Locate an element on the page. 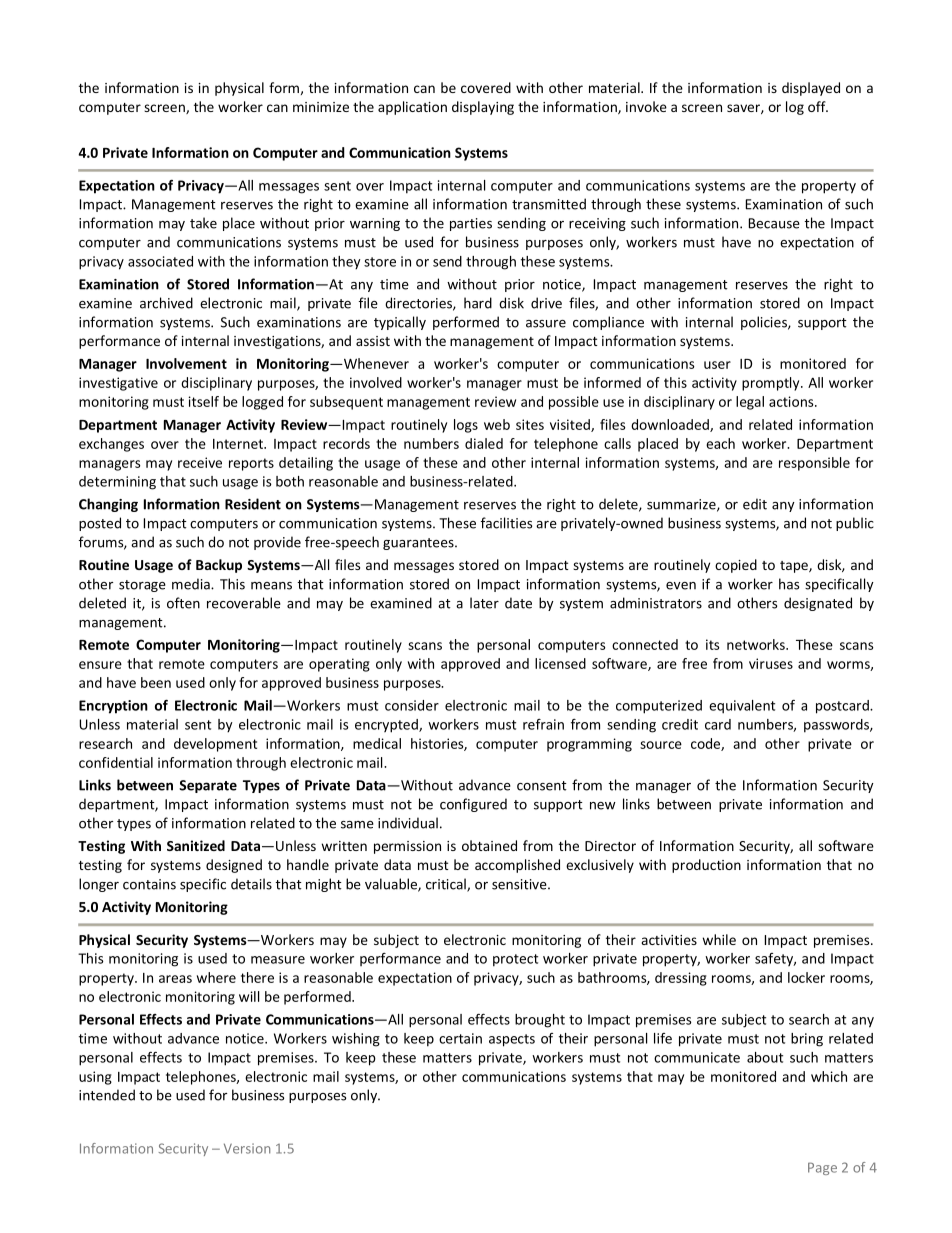  Version is located at coordinates (247, 1148).
